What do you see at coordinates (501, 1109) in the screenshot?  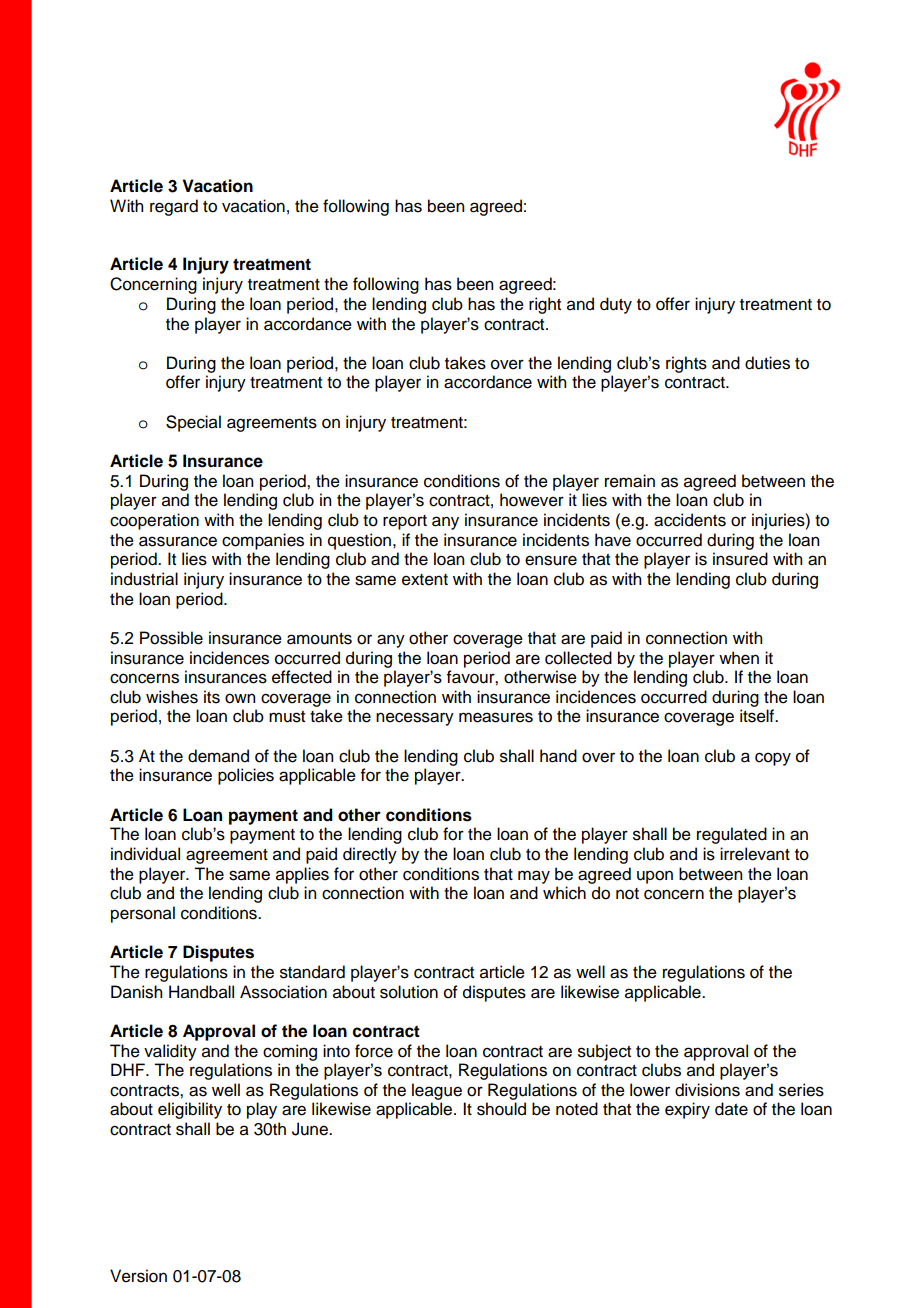 I see `should` at bounding box center [501, 1109].
